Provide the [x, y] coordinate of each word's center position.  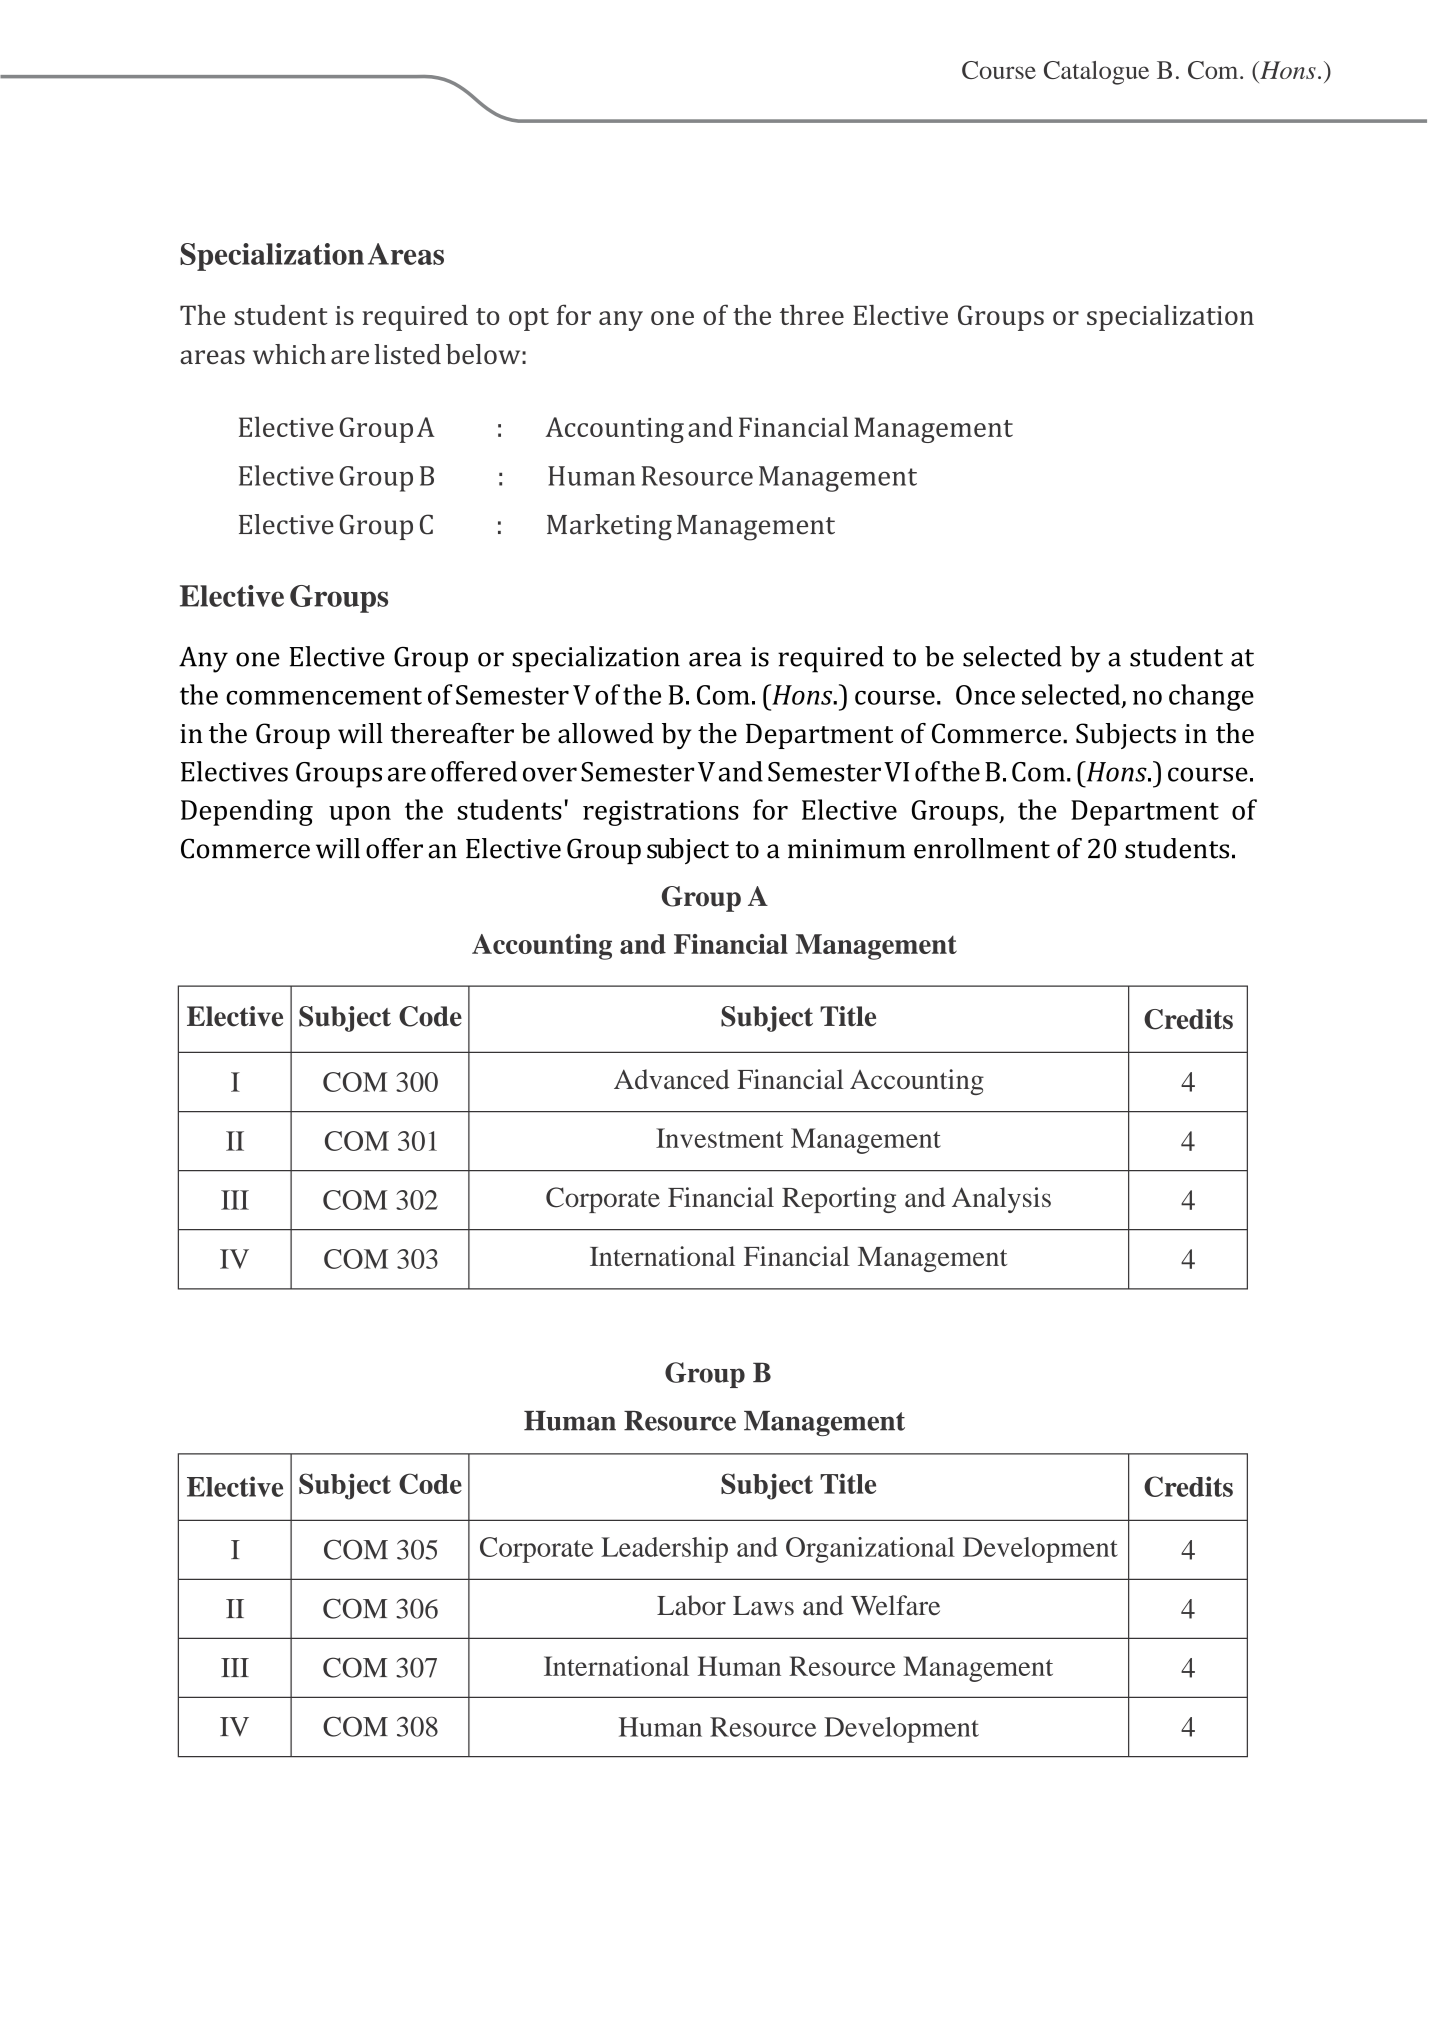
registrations [661, 813]
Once [985, 695]
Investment [719, 1138]
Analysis [1001, 1200]
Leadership [664, 1550]
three [812, 315]
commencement [324, 696]
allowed [606, 733]
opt [529, 319]
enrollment [982, 848]
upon [360, 816]
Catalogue [1096, 73]
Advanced [672, 1079]
